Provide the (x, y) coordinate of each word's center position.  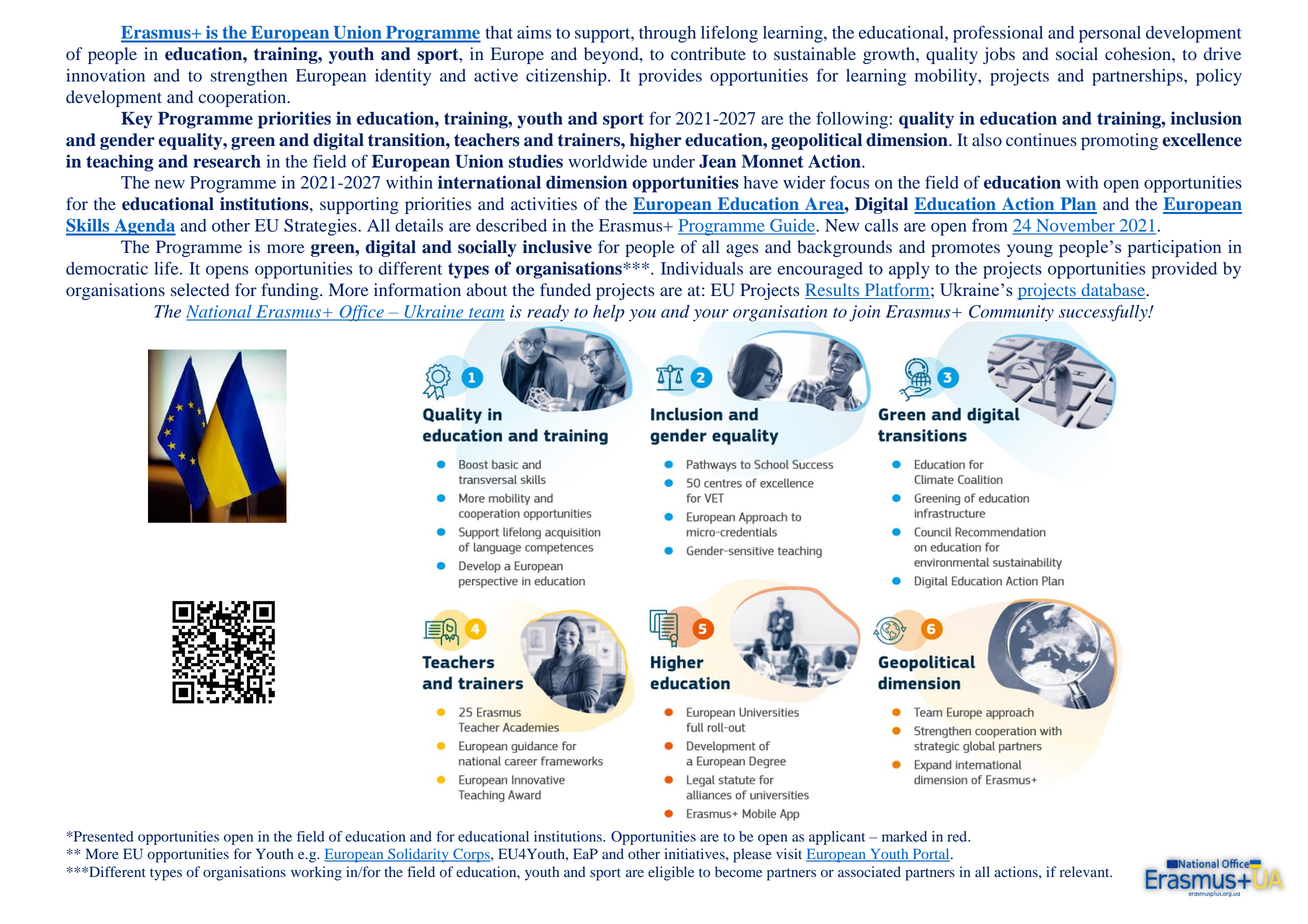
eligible (671, 873)
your (711, 315)
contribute (708, 54)
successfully (1104, 313)
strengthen (249, 77)
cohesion (1139, 54)
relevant (1086, 871)
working (316, 873)
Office (361, 313)
